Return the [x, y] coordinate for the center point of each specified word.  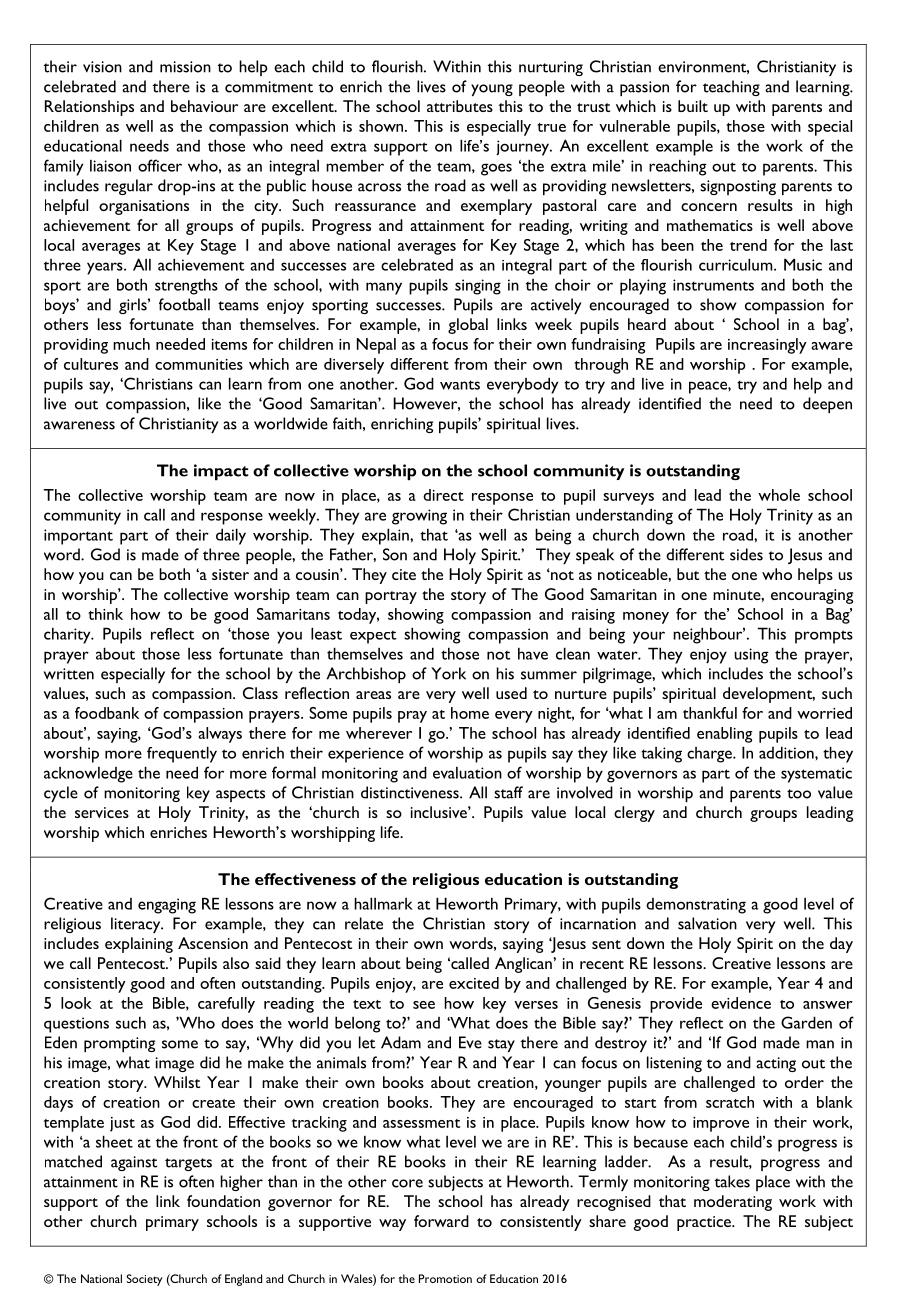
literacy [137, 925]
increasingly [767, 346]
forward [441, 1221]
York [448, 673]
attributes [460, 106]
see [424, 1005]
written [69, 674]
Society [144, 1280]
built [693, 106]
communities [199, 364]
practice [705, 1223]
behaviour [204, 106]
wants [460, 385]
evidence [741, 1003]
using [751, 656]
